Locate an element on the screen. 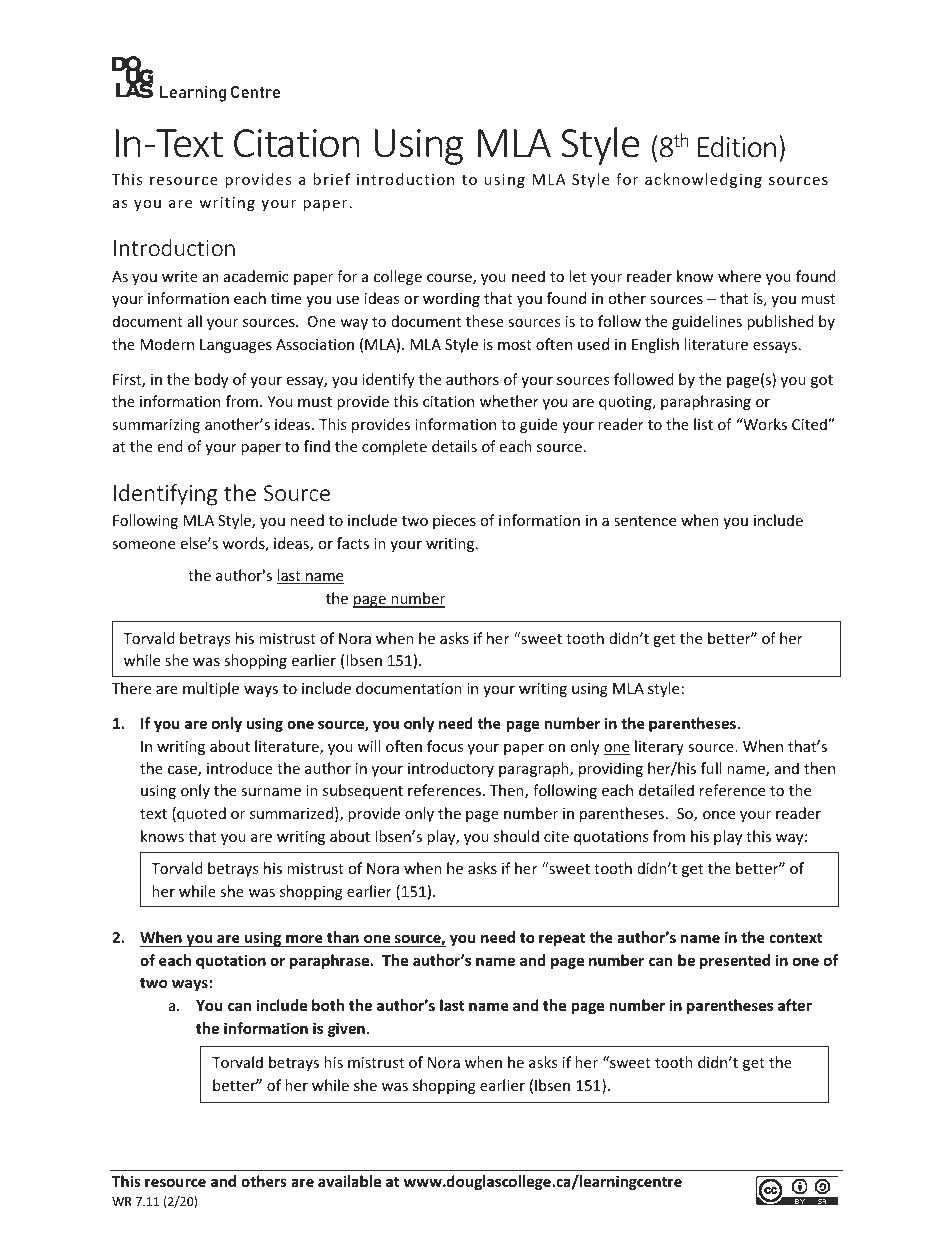  Edition is located at coordinates (737, 147).
